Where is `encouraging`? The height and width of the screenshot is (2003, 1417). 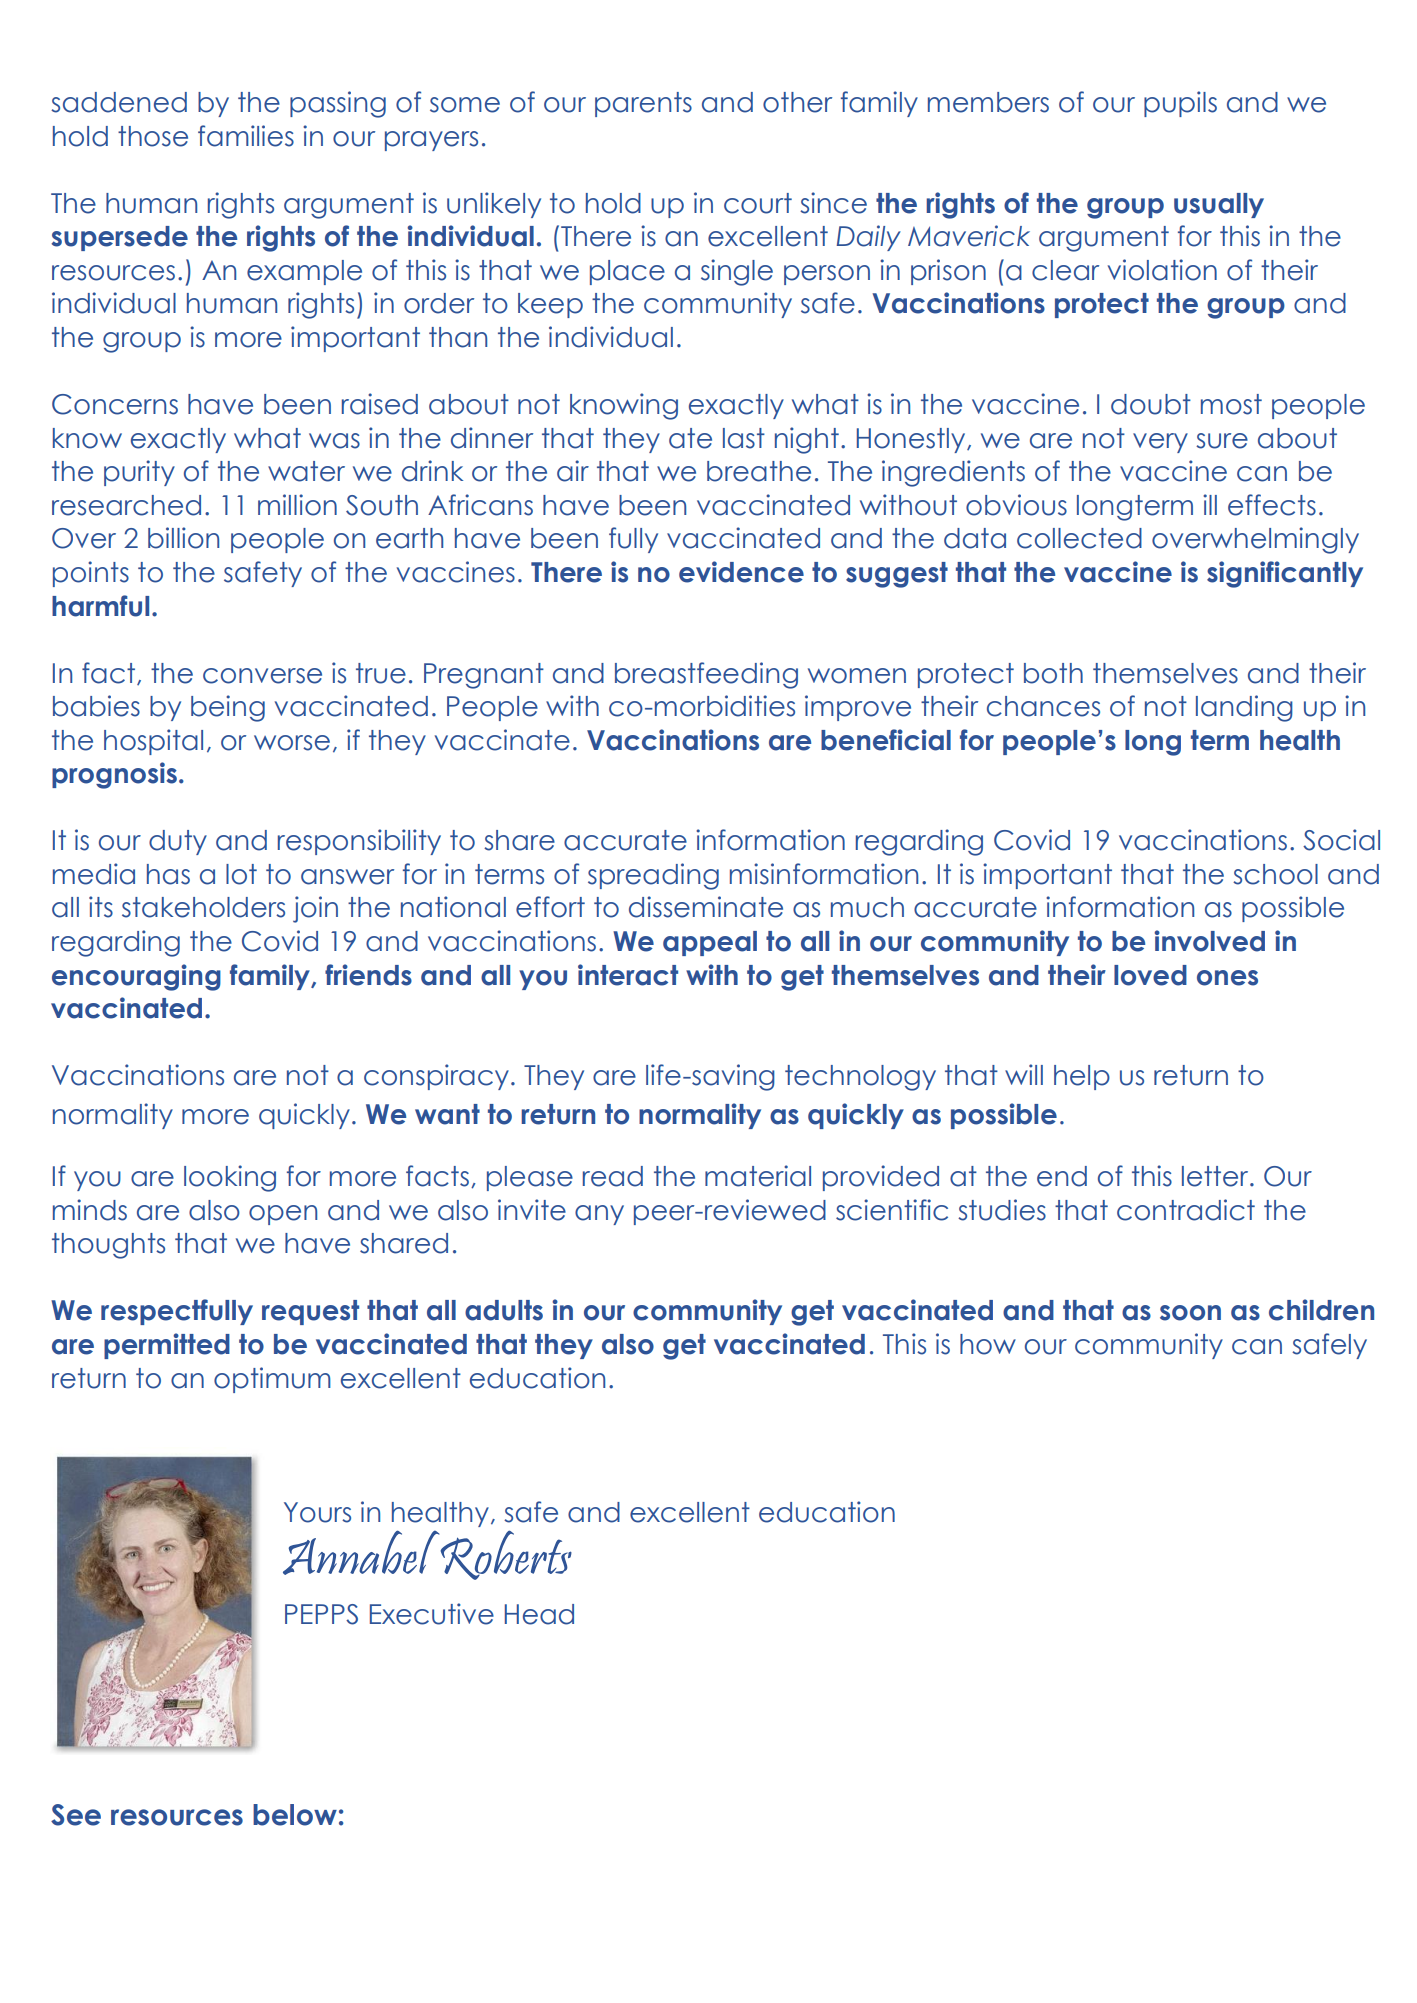
encouraging is located at coordinates (136, 977).
